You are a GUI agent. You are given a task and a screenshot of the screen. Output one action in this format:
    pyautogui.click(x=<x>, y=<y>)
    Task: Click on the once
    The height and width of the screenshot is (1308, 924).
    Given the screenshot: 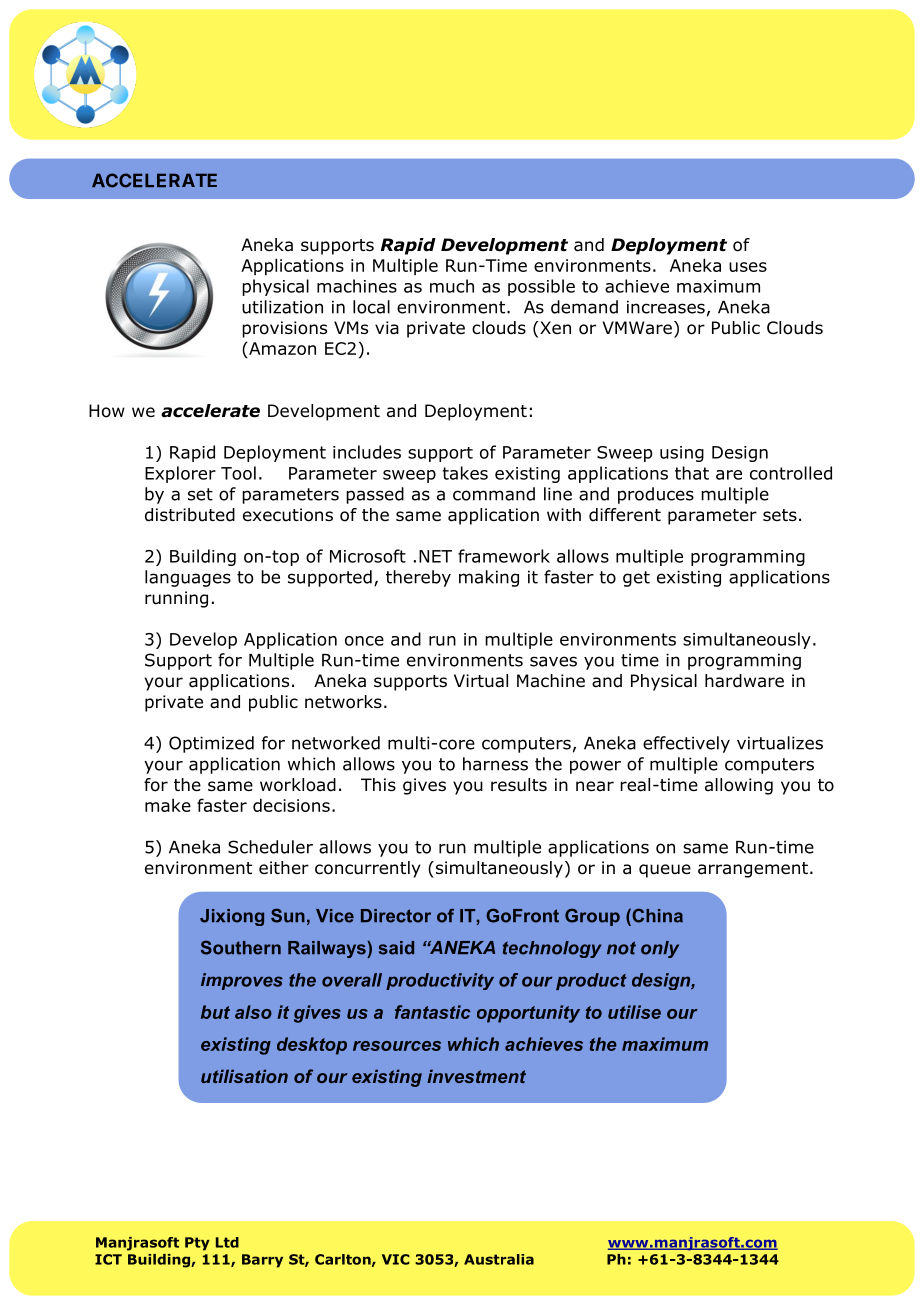 What is the action you would take?
    pyautogui.click(x=364, y=641)
